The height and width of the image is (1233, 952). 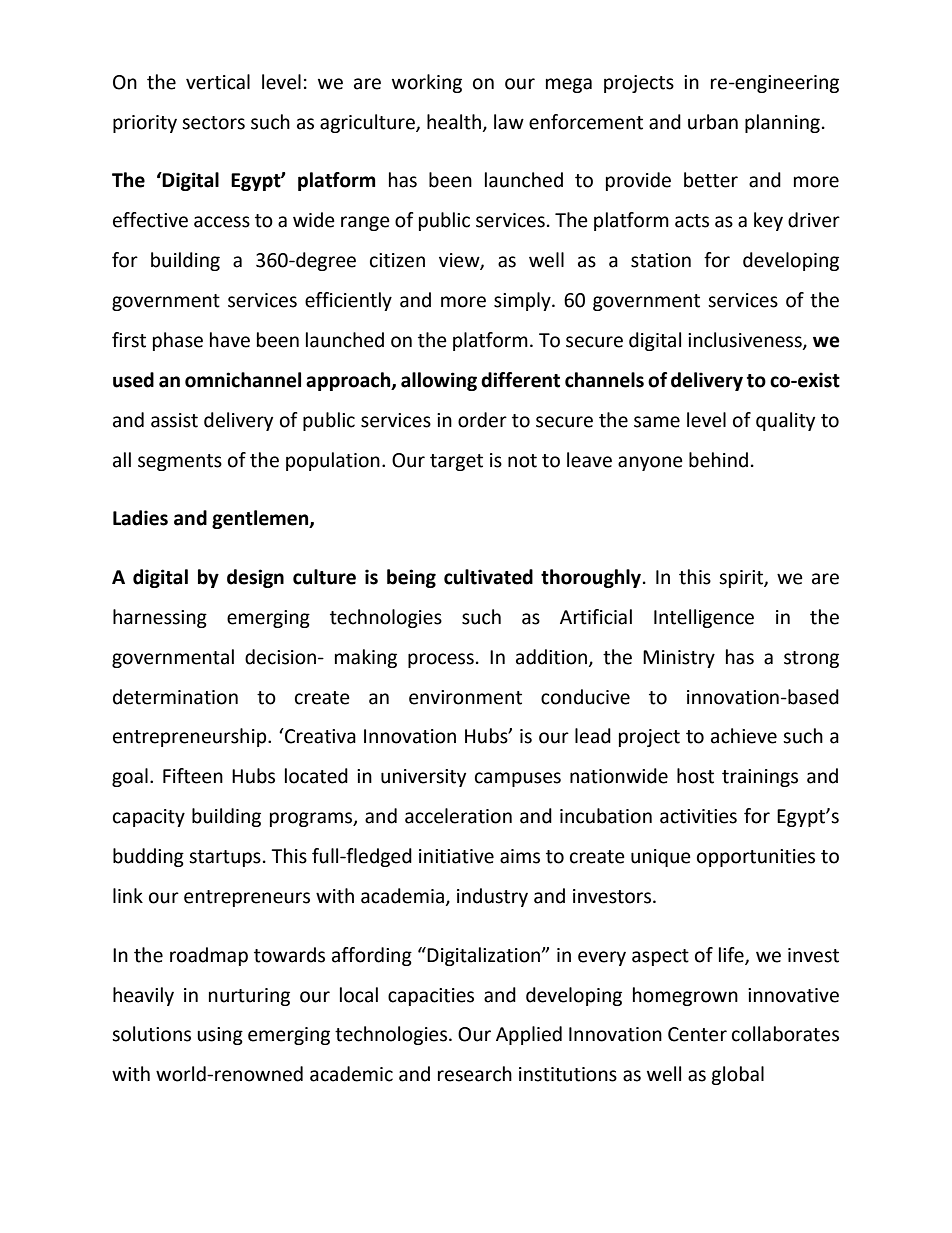 I want to click on health, so click(x=455, y=122).
